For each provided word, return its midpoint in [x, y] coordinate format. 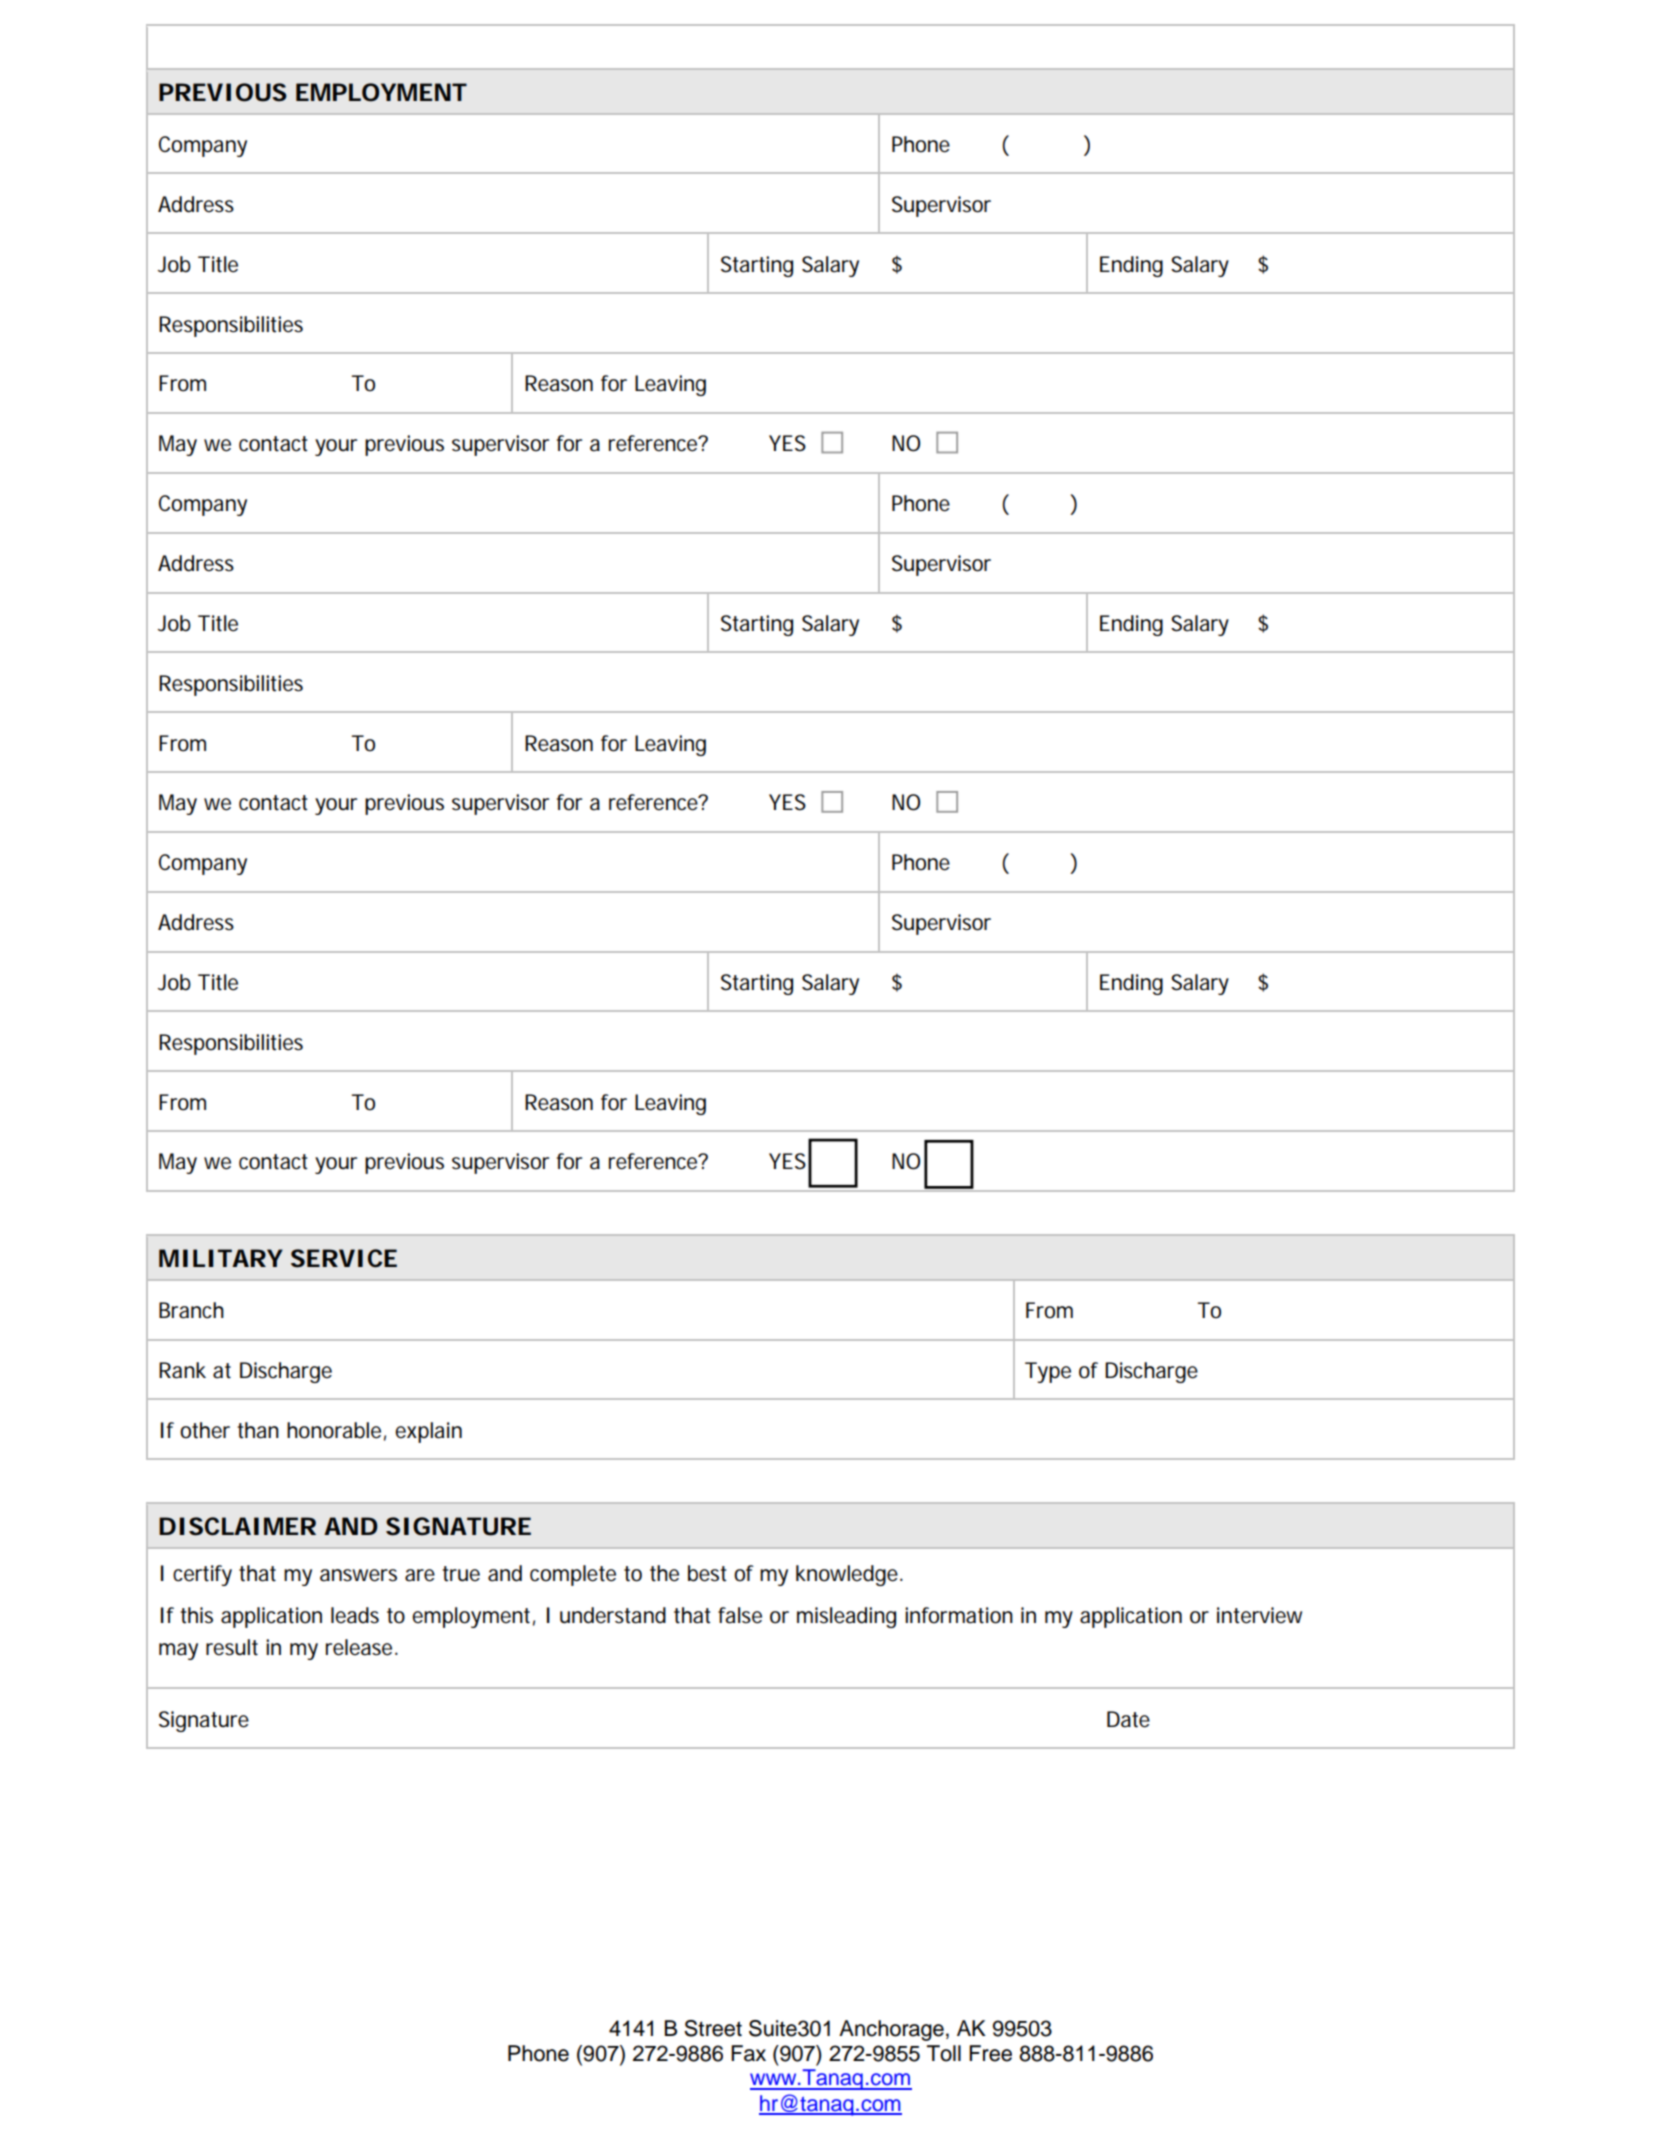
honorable [334, 1430]
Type [1048, 1372]
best [707, 1573]
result [232, 1647]
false [740, 1615]
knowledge [848, 1575]
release [361, 1647]
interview [1259, 1615]
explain [428, 1432]
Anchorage [891, 2030]
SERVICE [344, 1258]
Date [1128, 1719]
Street [713, 2028]
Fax [748, 2053]
